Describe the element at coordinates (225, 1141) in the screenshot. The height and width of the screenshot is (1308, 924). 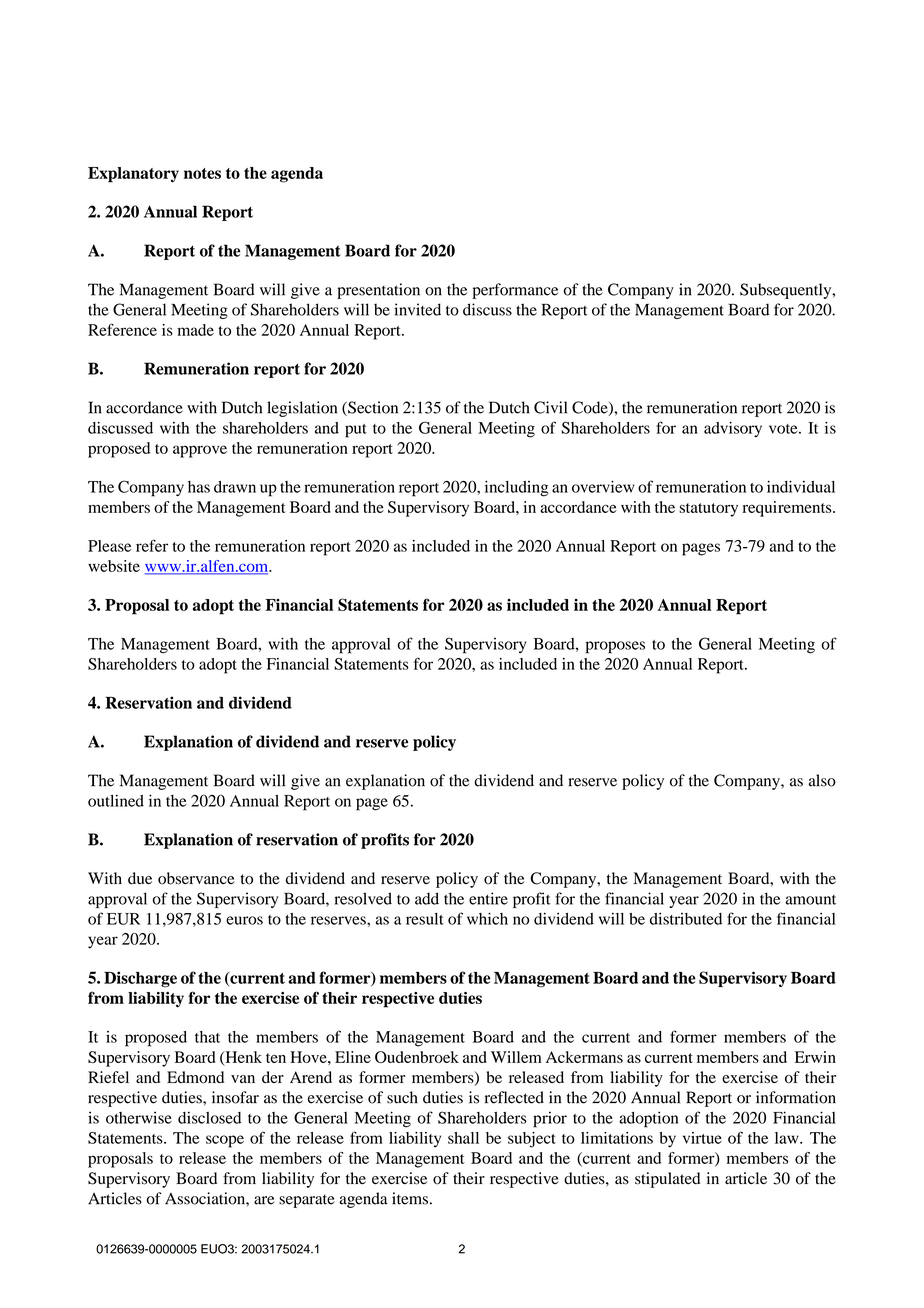
I see `scope` at that location.
